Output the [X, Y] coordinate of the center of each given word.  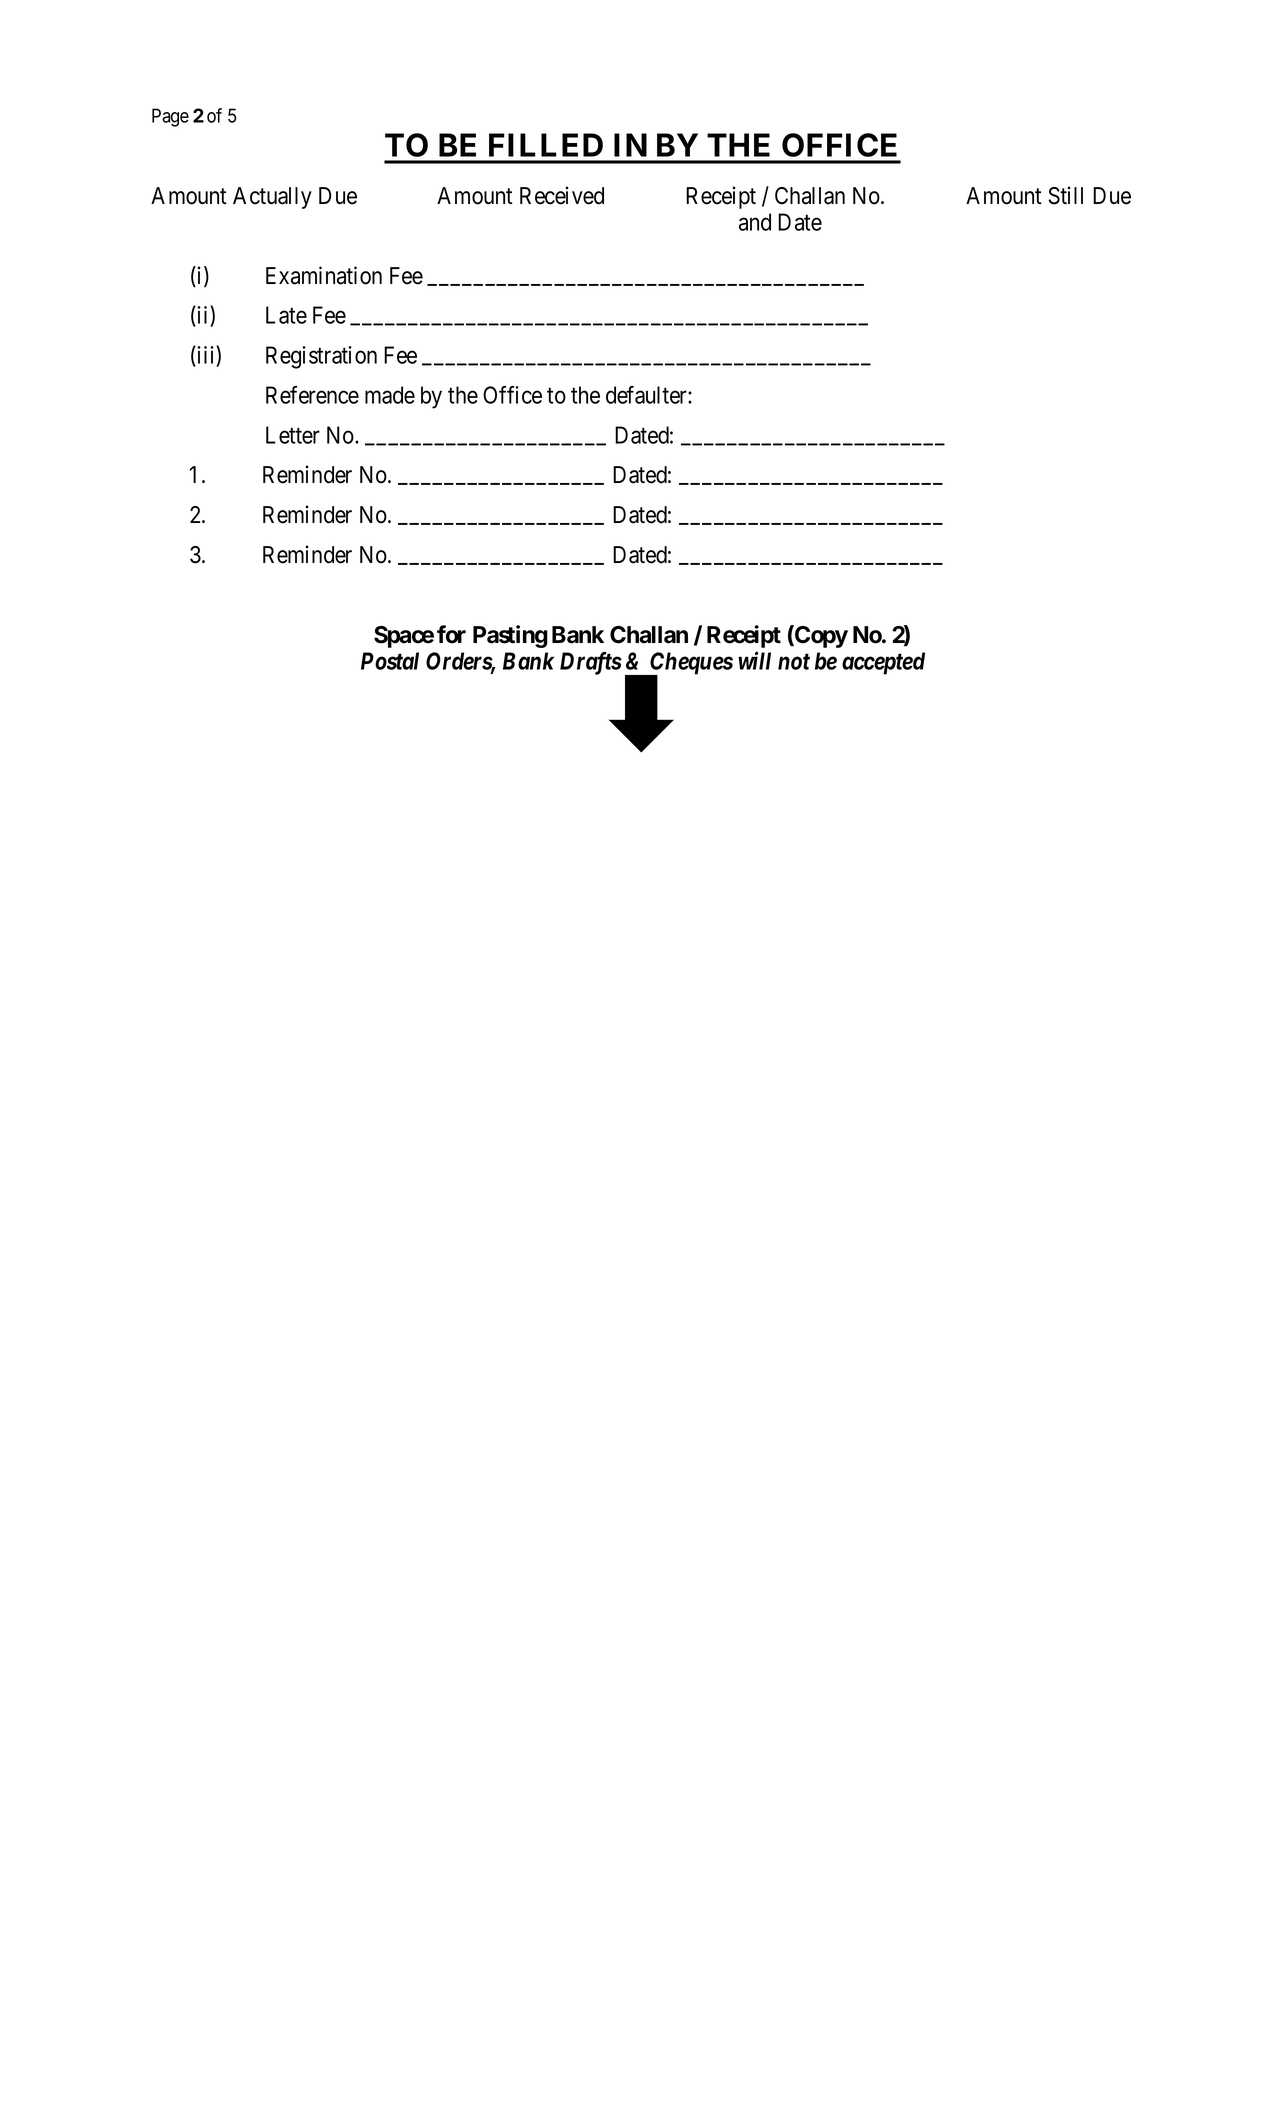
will [754, 660]
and [755, 222]
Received [562, 195]
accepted [883, 663]
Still [1065, 195]
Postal [390, 661]
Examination [324, 275]
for [451, 634]
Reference [312, 395]
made [390, 395]
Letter [293, 435]
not [794, 662]
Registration [321, 357]
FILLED [546, 145]
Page [170, 117]
